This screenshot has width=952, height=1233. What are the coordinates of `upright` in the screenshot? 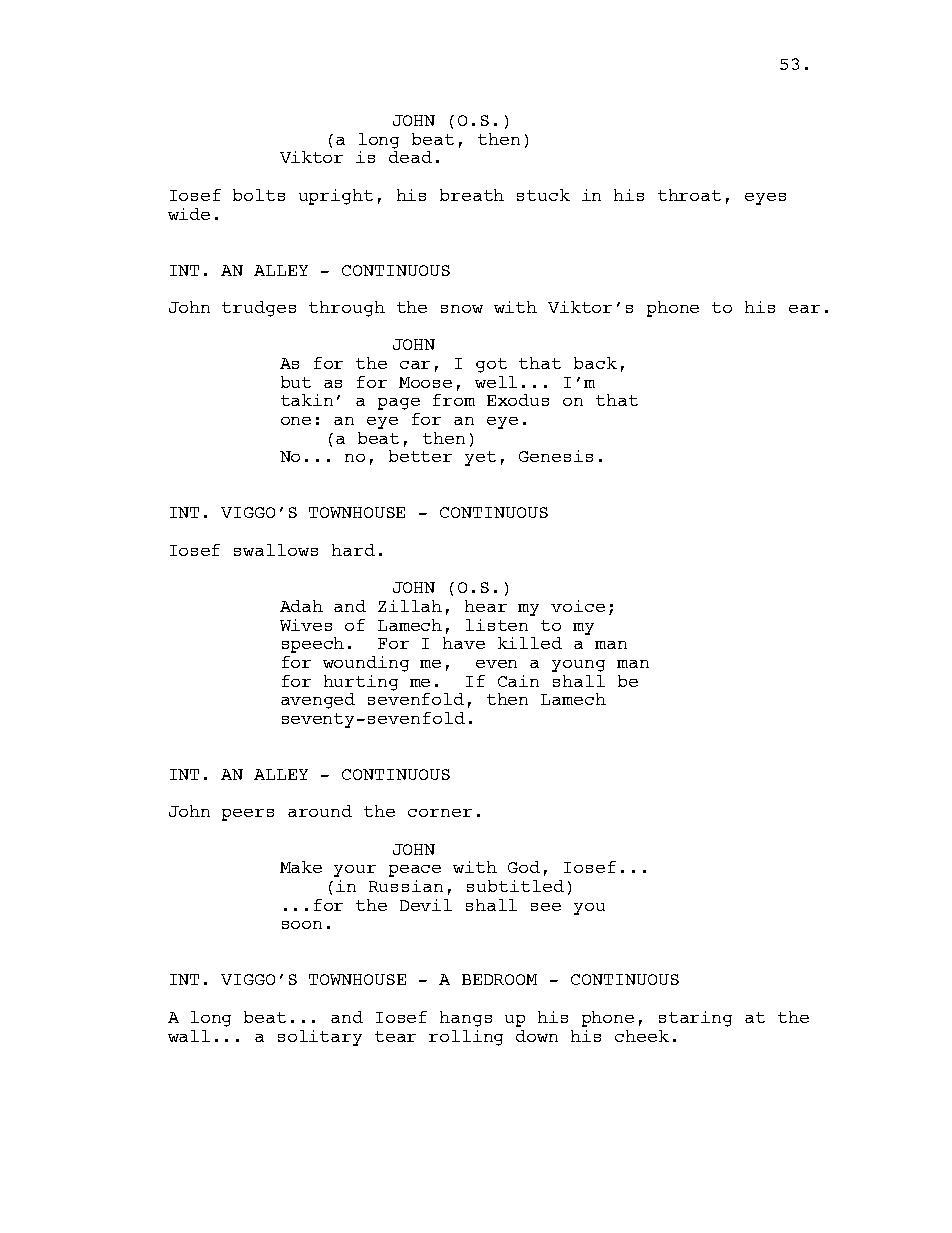 It's located at (336, 197).
